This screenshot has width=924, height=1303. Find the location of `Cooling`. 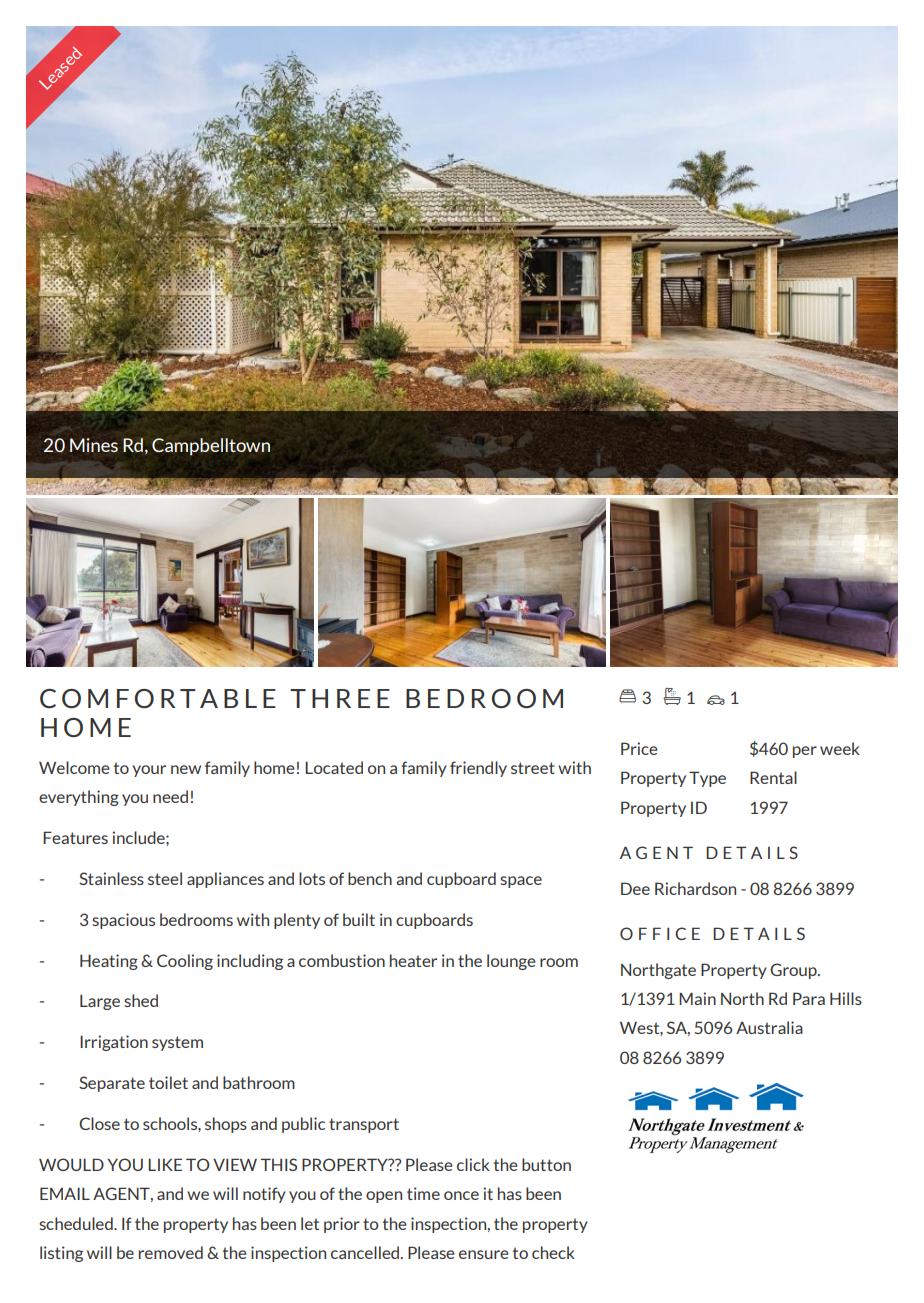

Cooling is located at coordinates (185, 962).
